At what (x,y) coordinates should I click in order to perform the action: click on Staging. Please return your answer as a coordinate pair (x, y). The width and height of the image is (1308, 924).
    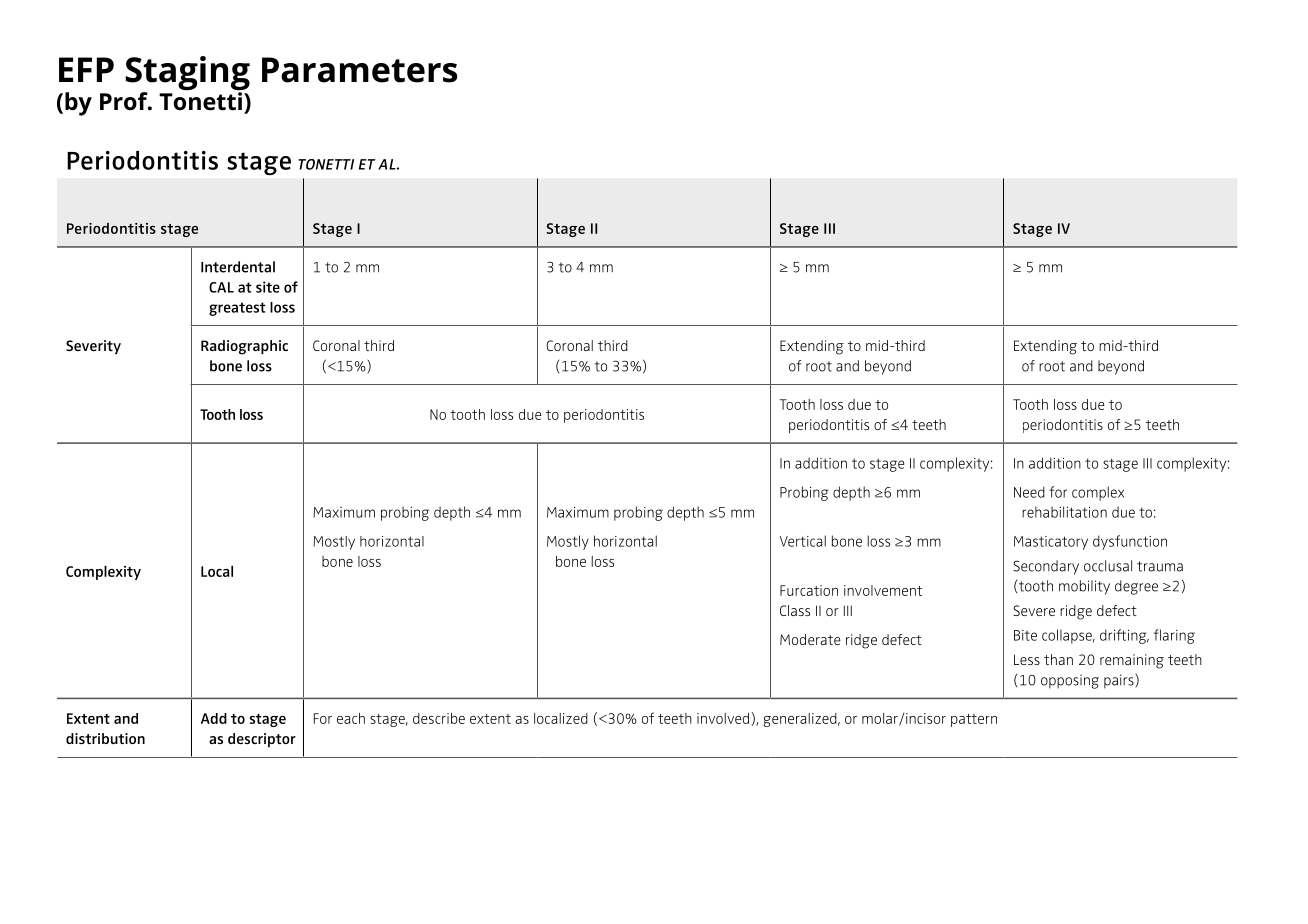
    Looking at the image, I should click on (188, 74).
